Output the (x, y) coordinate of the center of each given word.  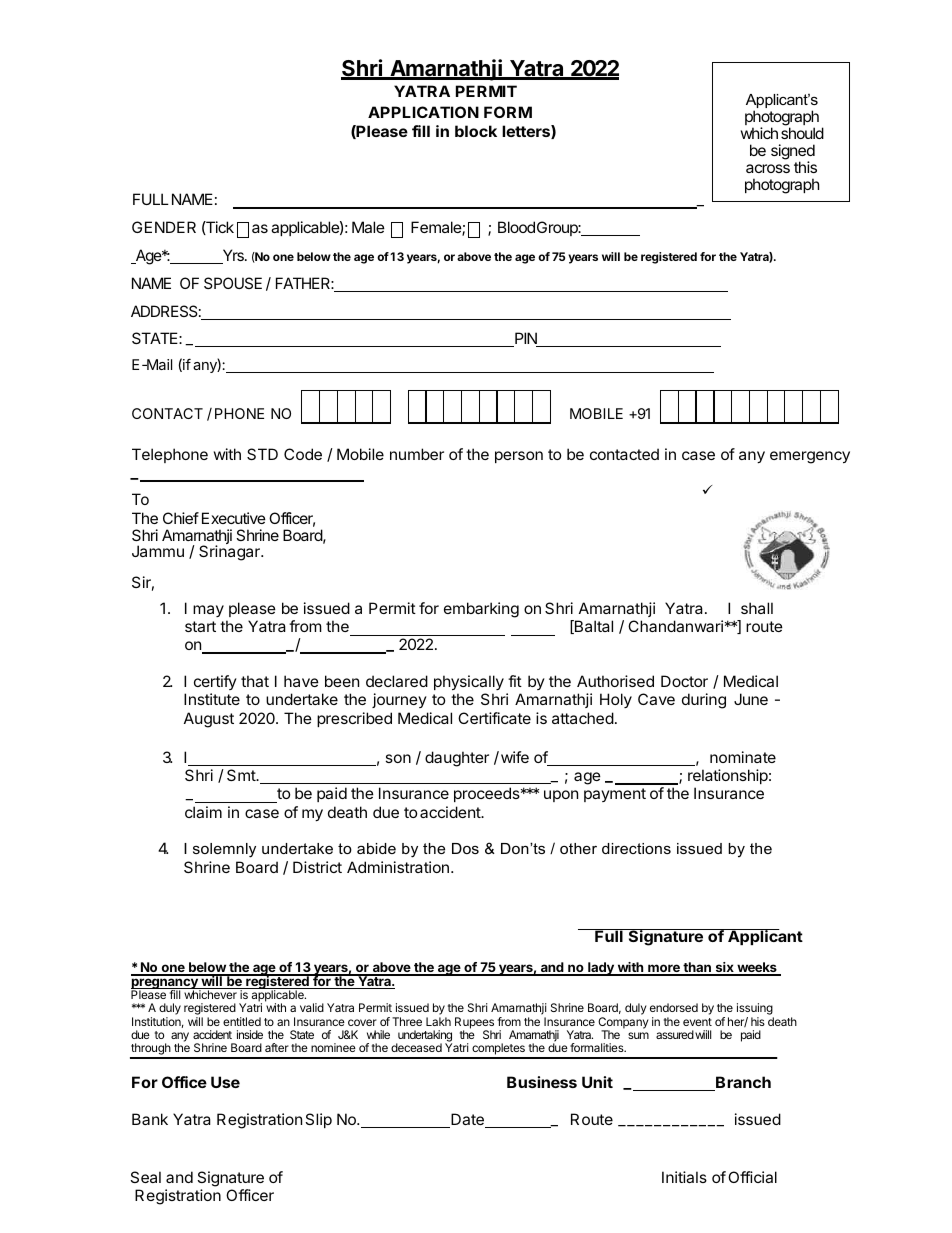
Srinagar (230, 553)
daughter (457, 759)
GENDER (164, 227)
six (724, 969)
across (768, 168)
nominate (743, 757)
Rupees (474, 1024)
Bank (150, 1119)
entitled (242, 1021)
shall (757, 608)
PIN (526, 339)
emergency (810, 457)
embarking (481, 610)
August (209, 720)
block (476, 131)
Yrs (233, 256)
